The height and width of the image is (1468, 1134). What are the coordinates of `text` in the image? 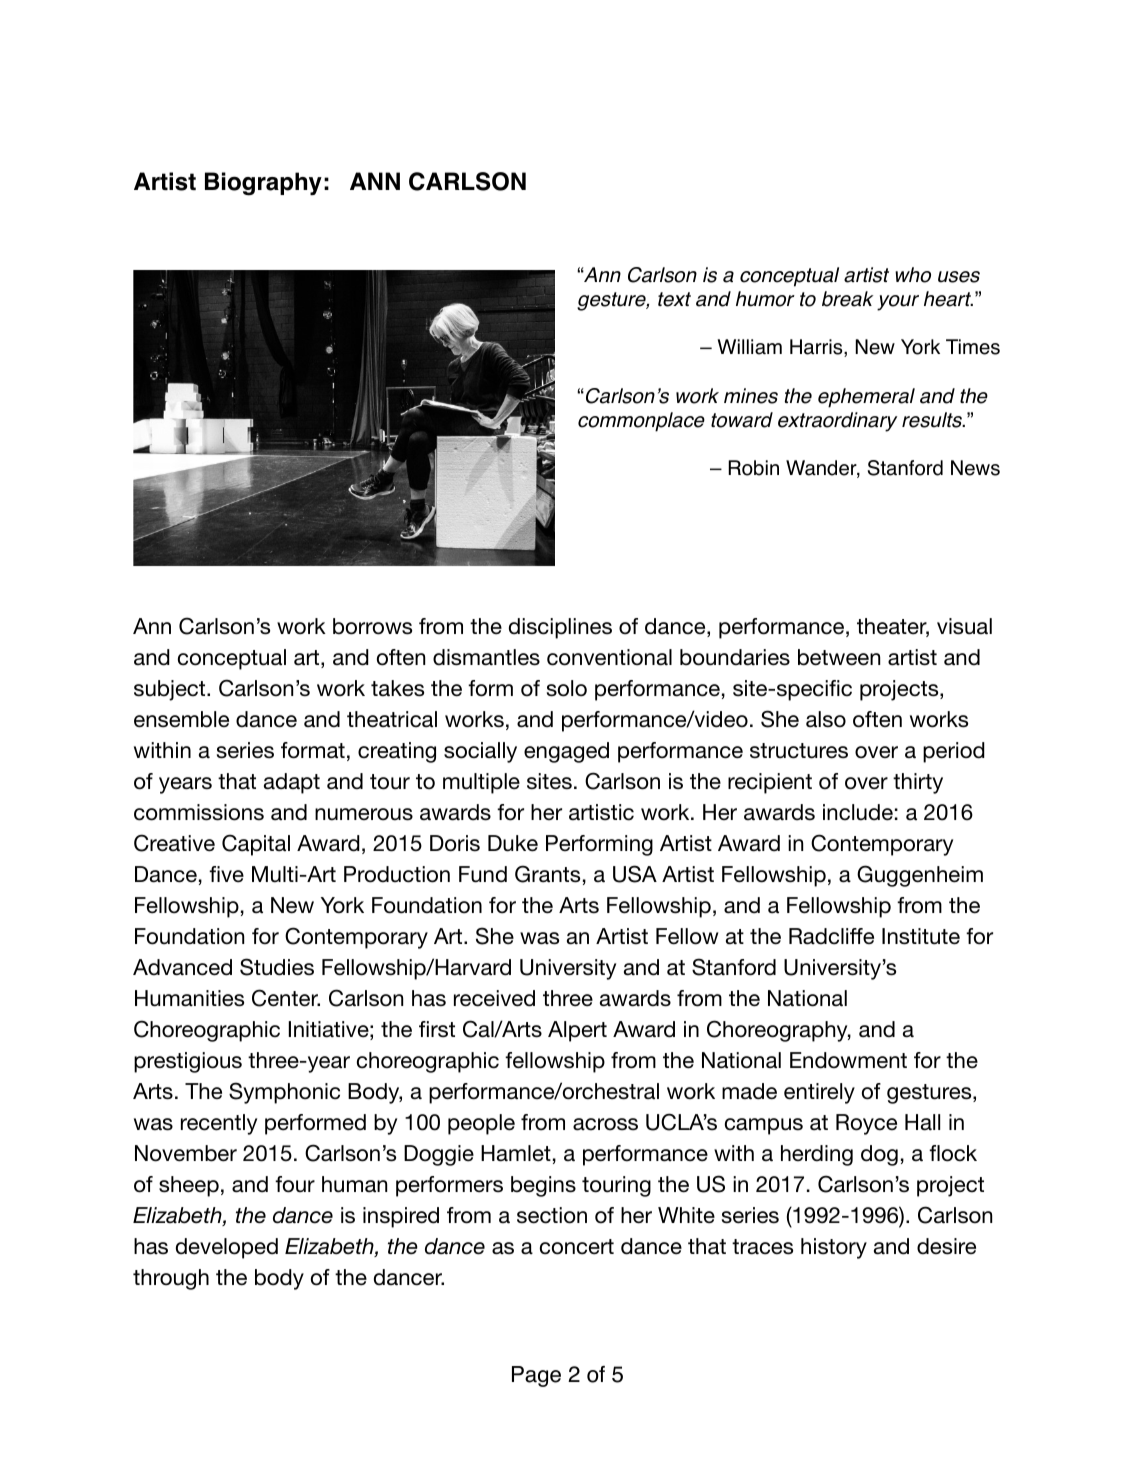 It's located at (674, 299).
